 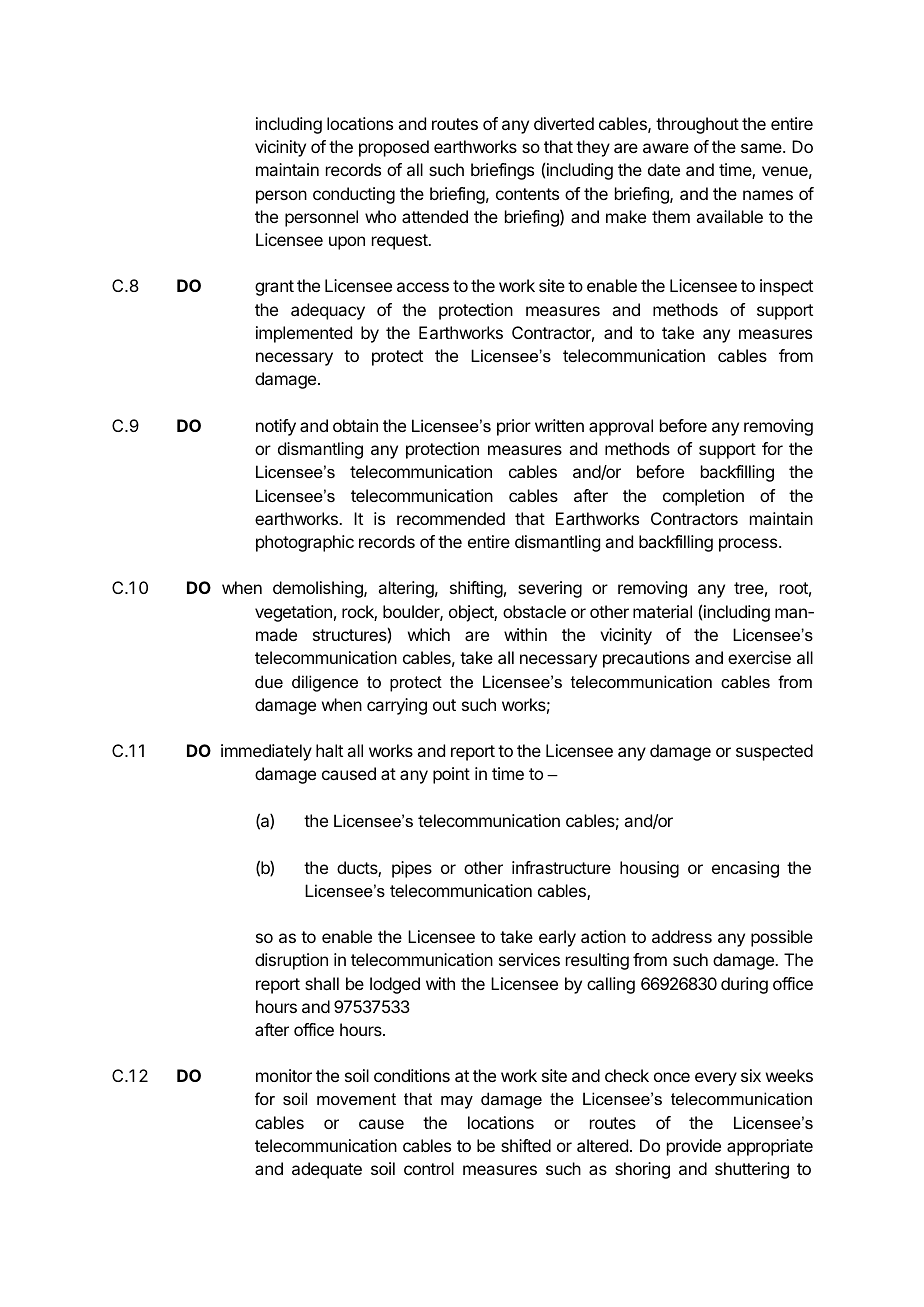 What do you see at coordinates (325, 683) in the screenshot?
I see `diligence` at bounding box center [325, 683].
